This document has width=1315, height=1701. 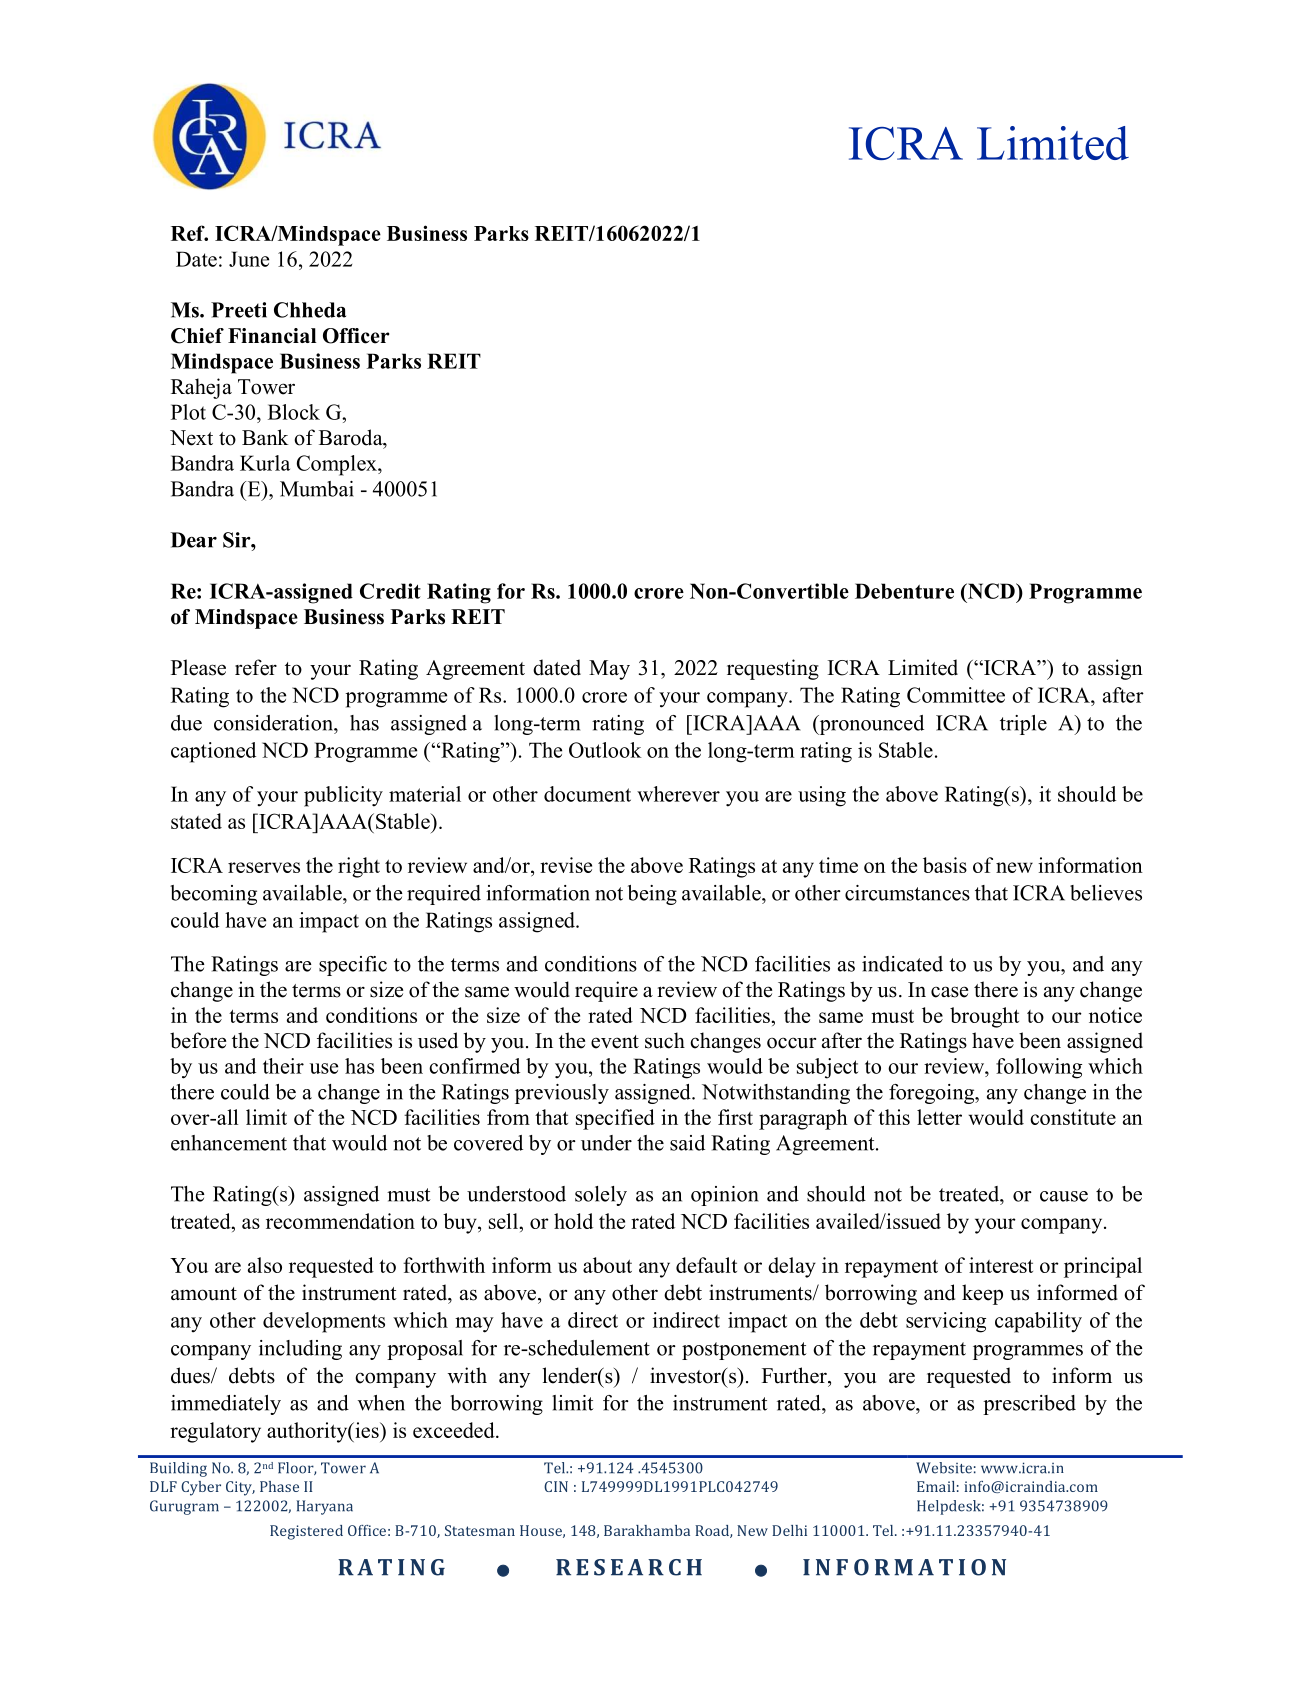 What do you see at coordinates (904, 591) in the document?
I see `Debenture` at bounding box center [904, 591].
